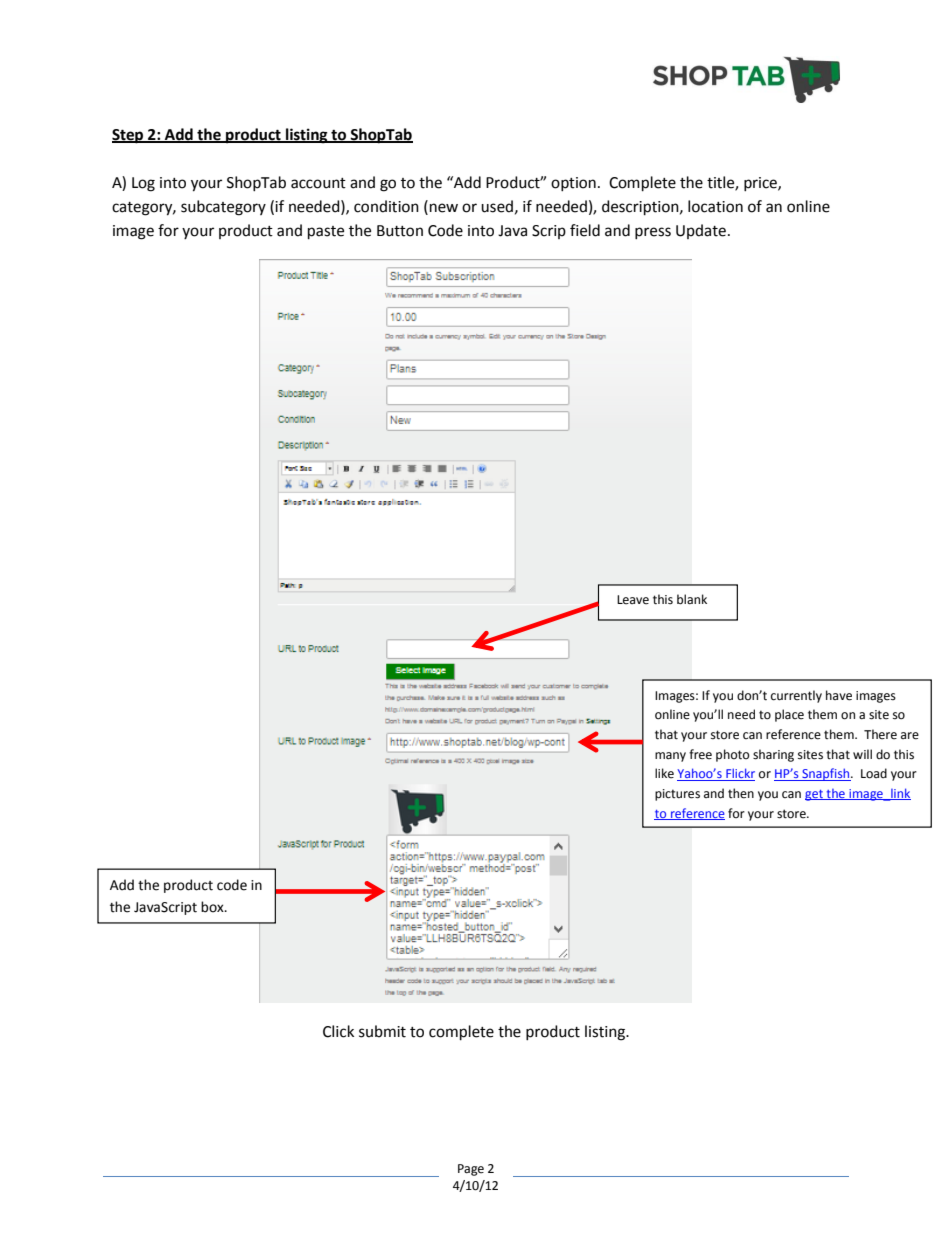 The width and height of the screenshot is (952, 1233). What do you see at coordinates (143, 184) in the screenshot?
I see `Log` at bounding box center [143, 184].
